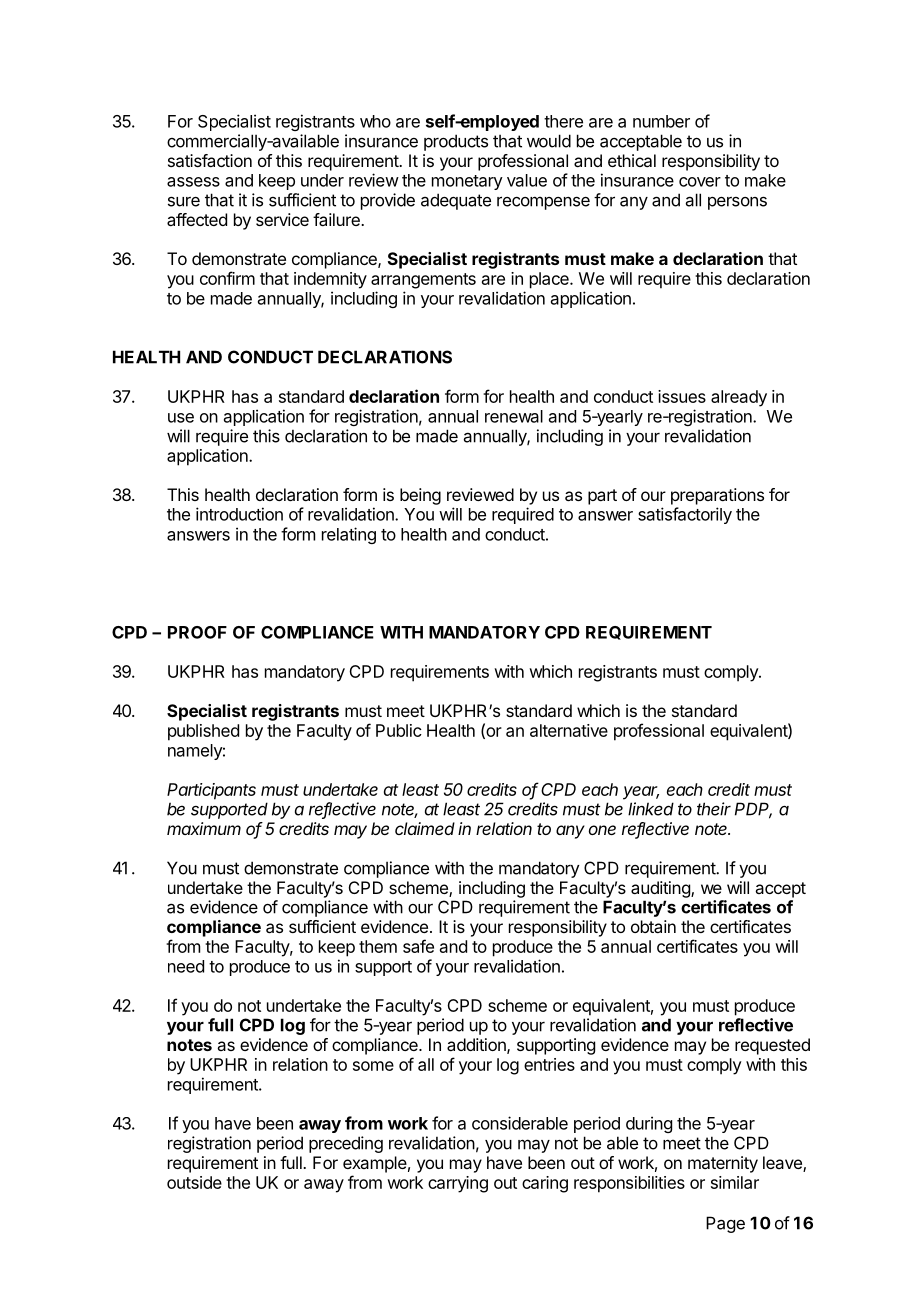  I want to click on being, so click(420, 496).
